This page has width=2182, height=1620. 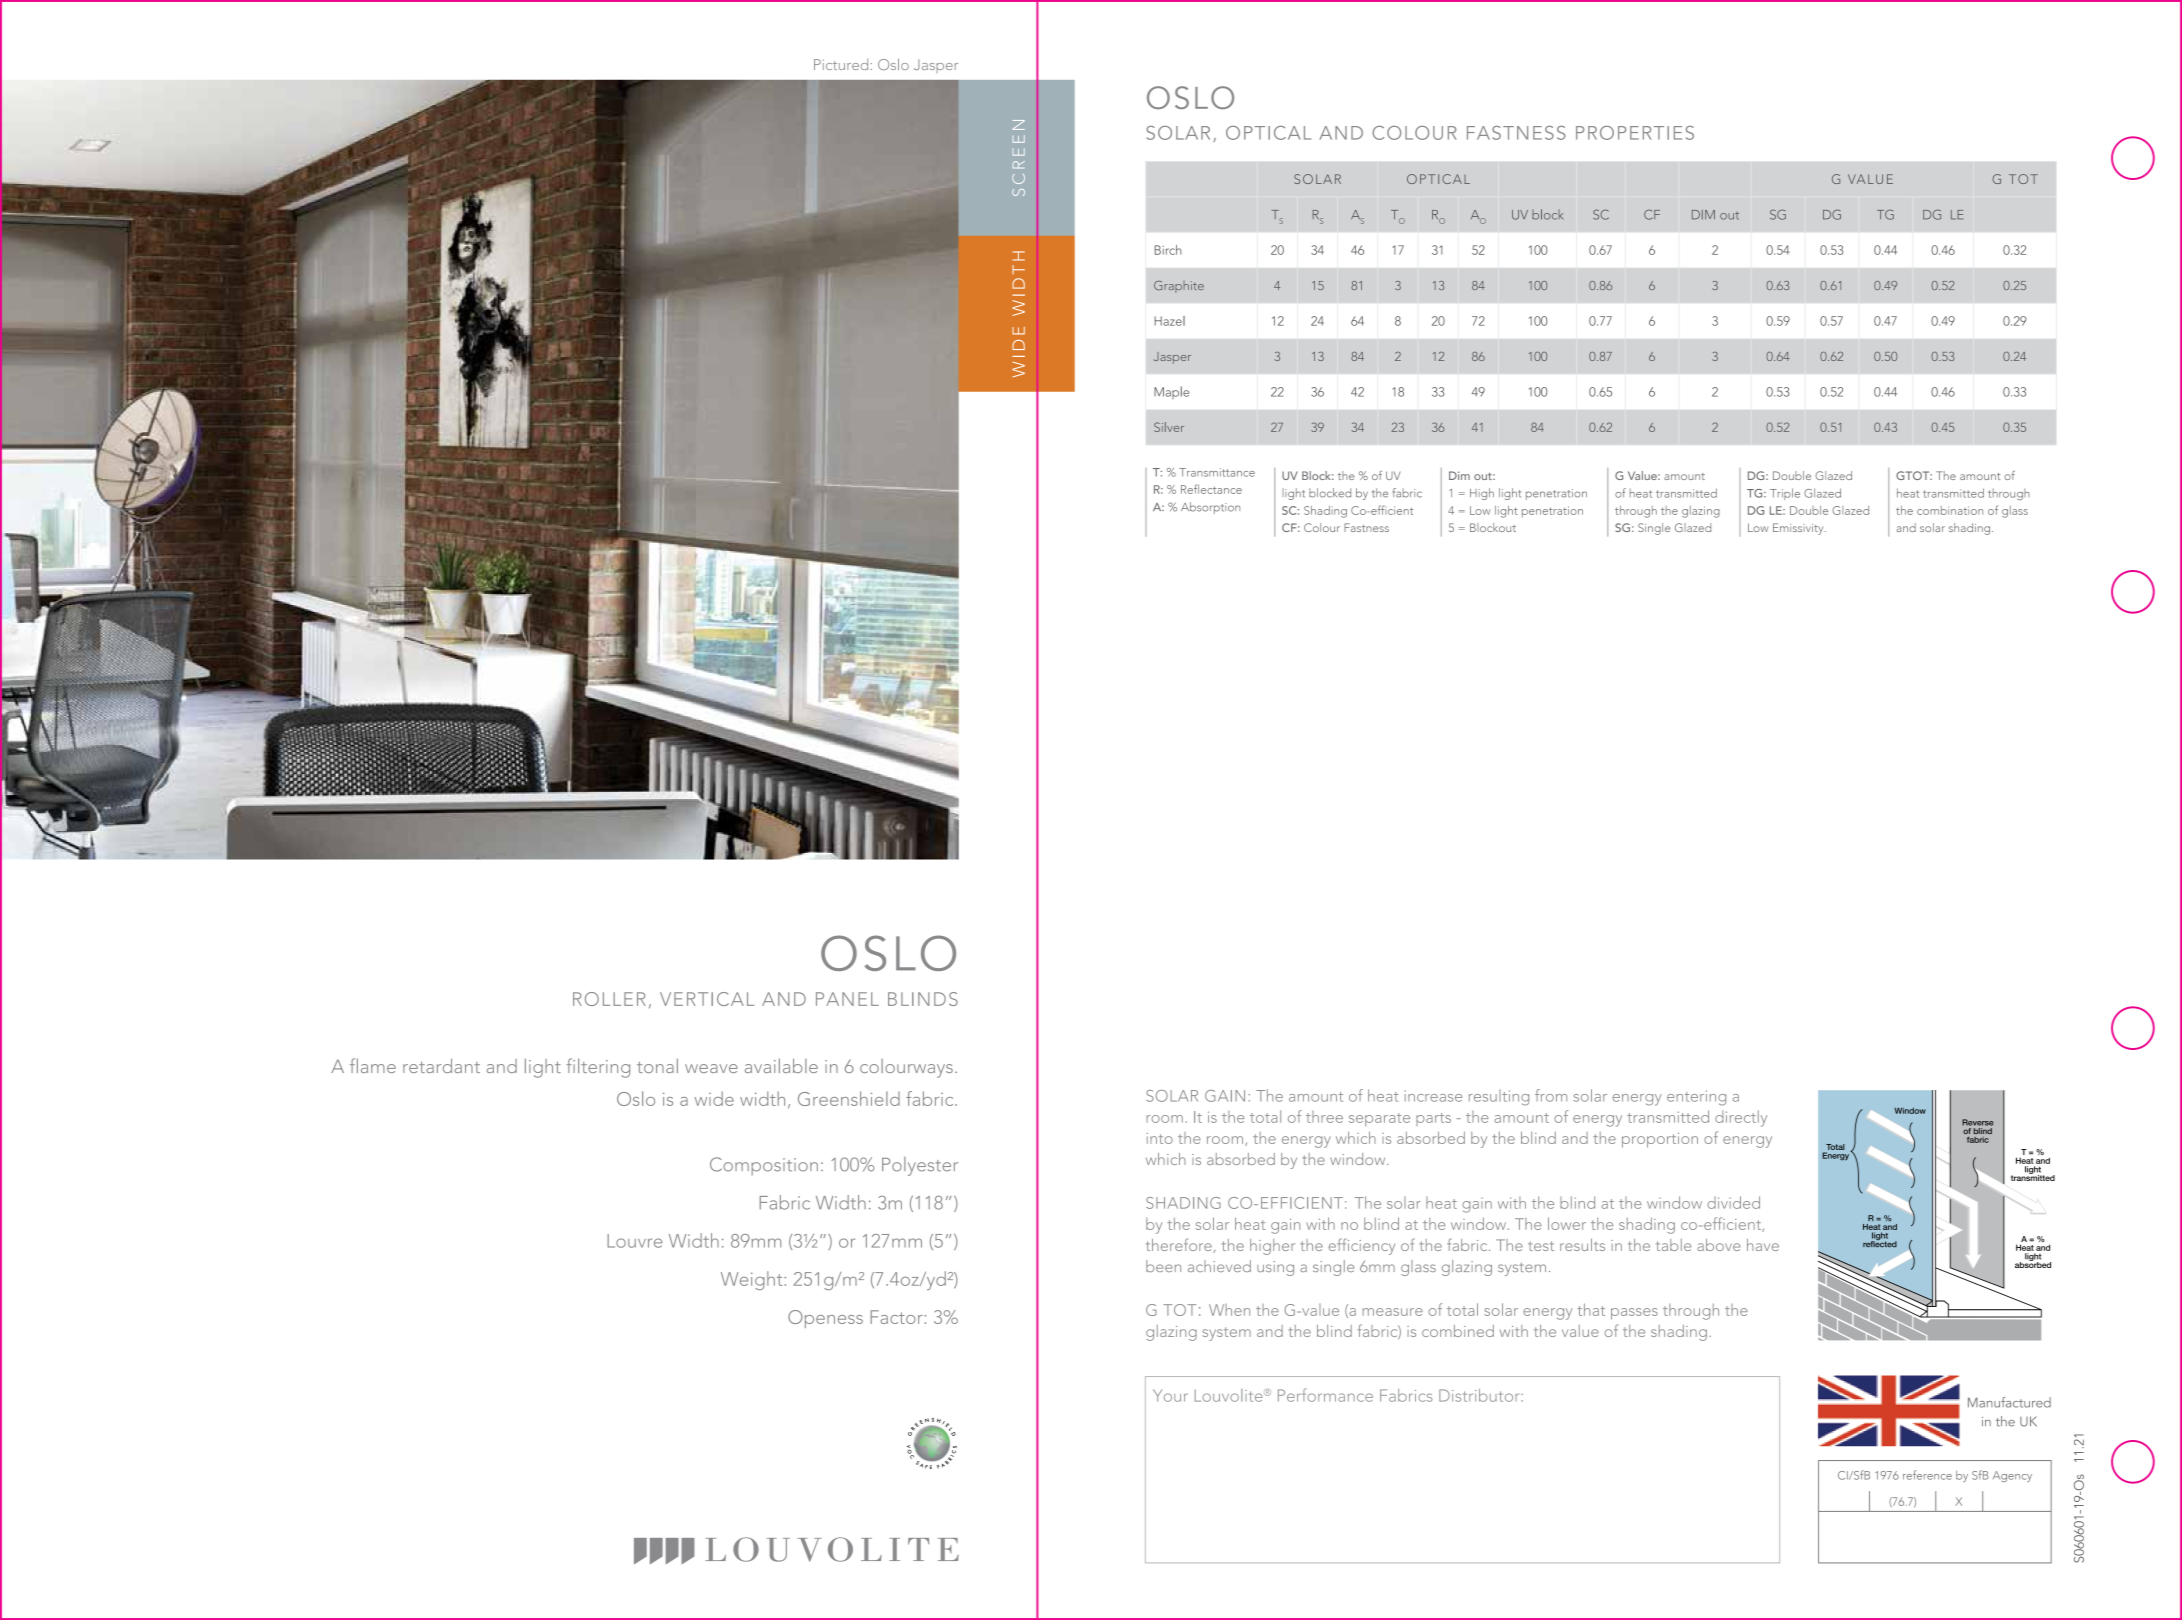 I want to click on Pictured, so click(x=841, y=64).
